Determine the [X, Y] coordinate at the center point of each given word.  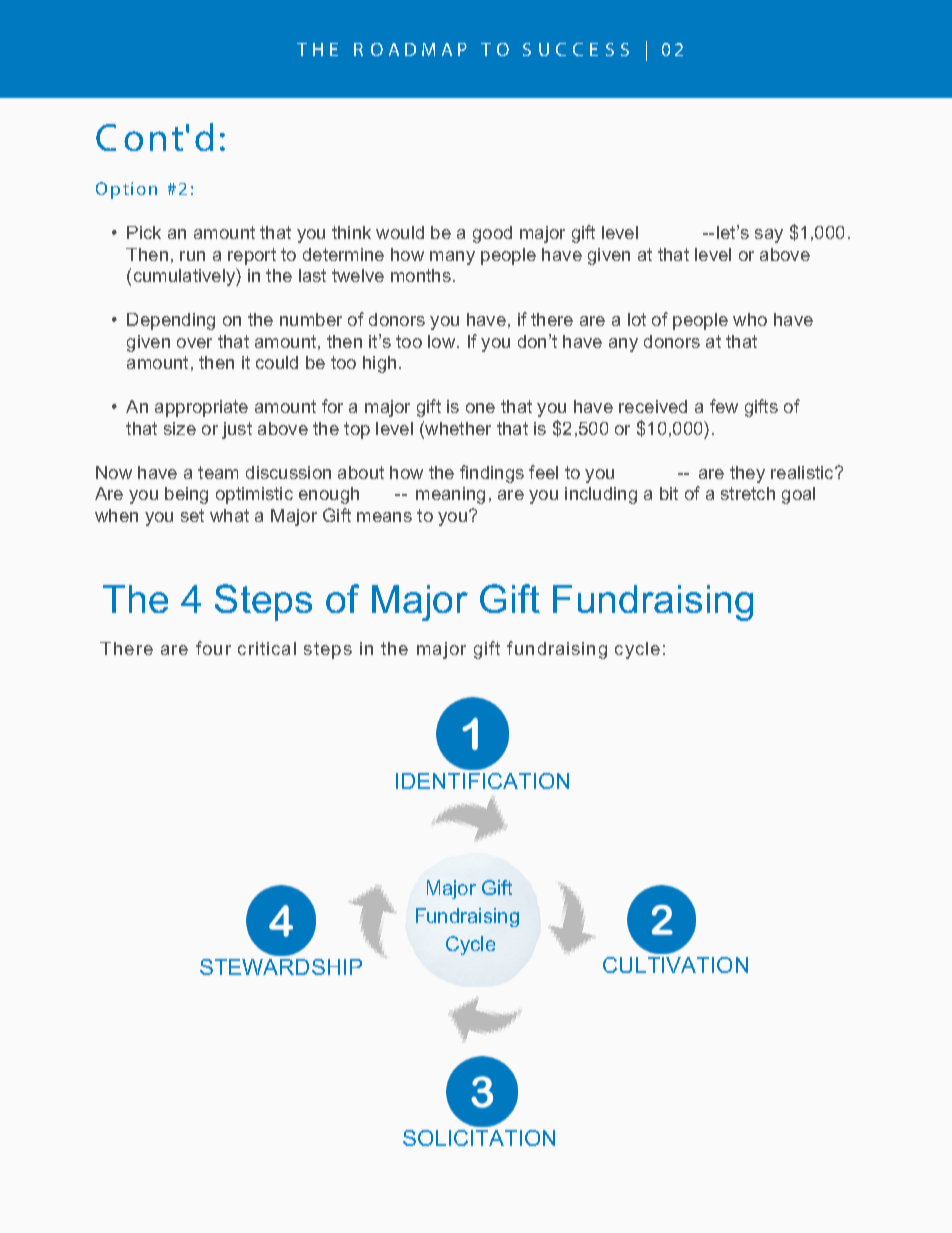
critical [267, 648]
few [724, 406]
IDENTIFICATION [482, 781]
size [180, 428]
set [192, 515]
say [769, 236]
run [192, 256]
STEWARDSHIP [281, 967]
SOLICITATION [479, 1138]
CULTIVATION [675, 965]
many [452, 258]
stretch [748, 493]
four [213, 648]
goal [798, 495]
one [480, 408]
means [384, 517]
